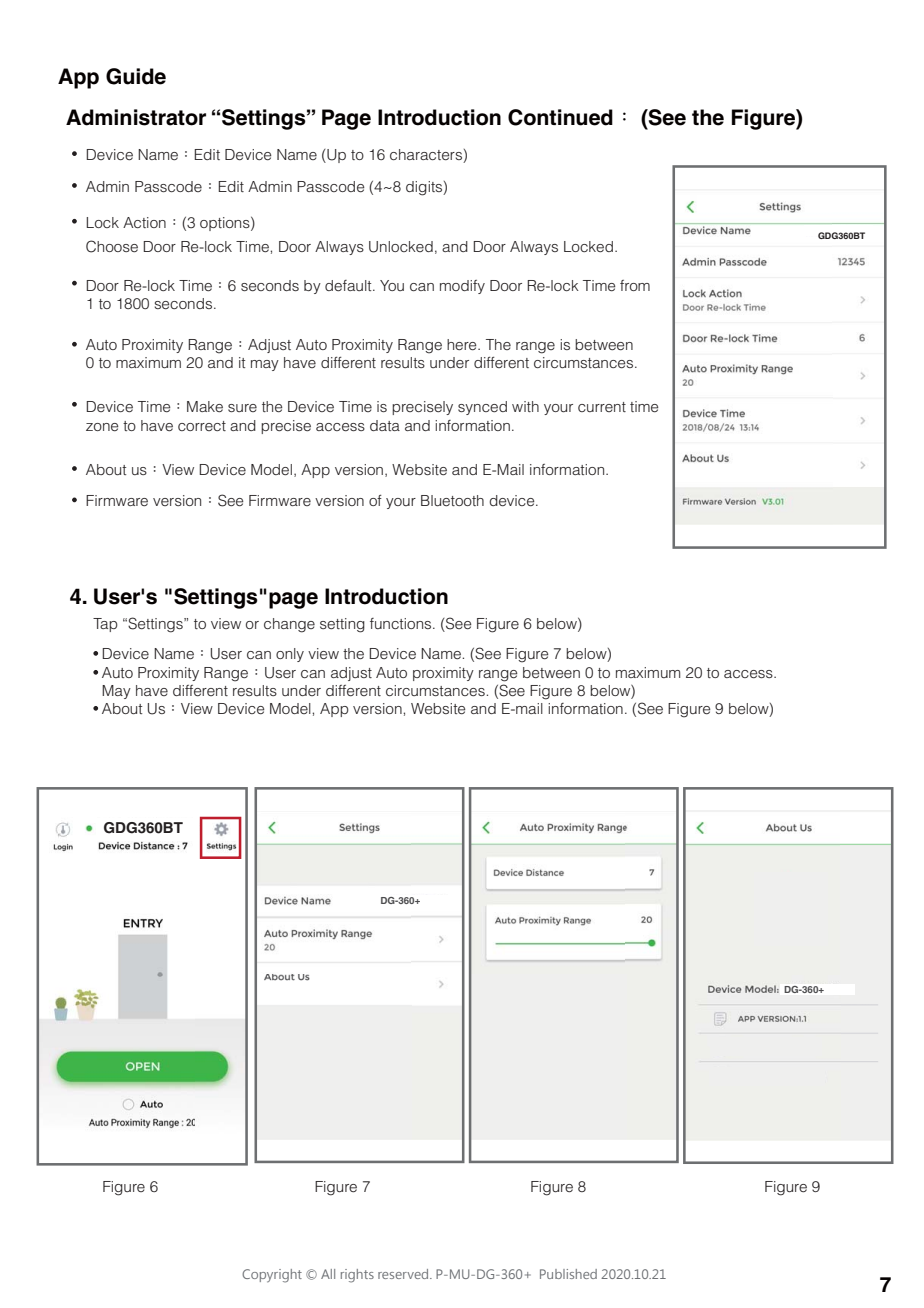 The image size is (924, 1308). What do you see at coordinates (568, 1274) in the page?
I see `Published` at bounding box center [568, 1274].
